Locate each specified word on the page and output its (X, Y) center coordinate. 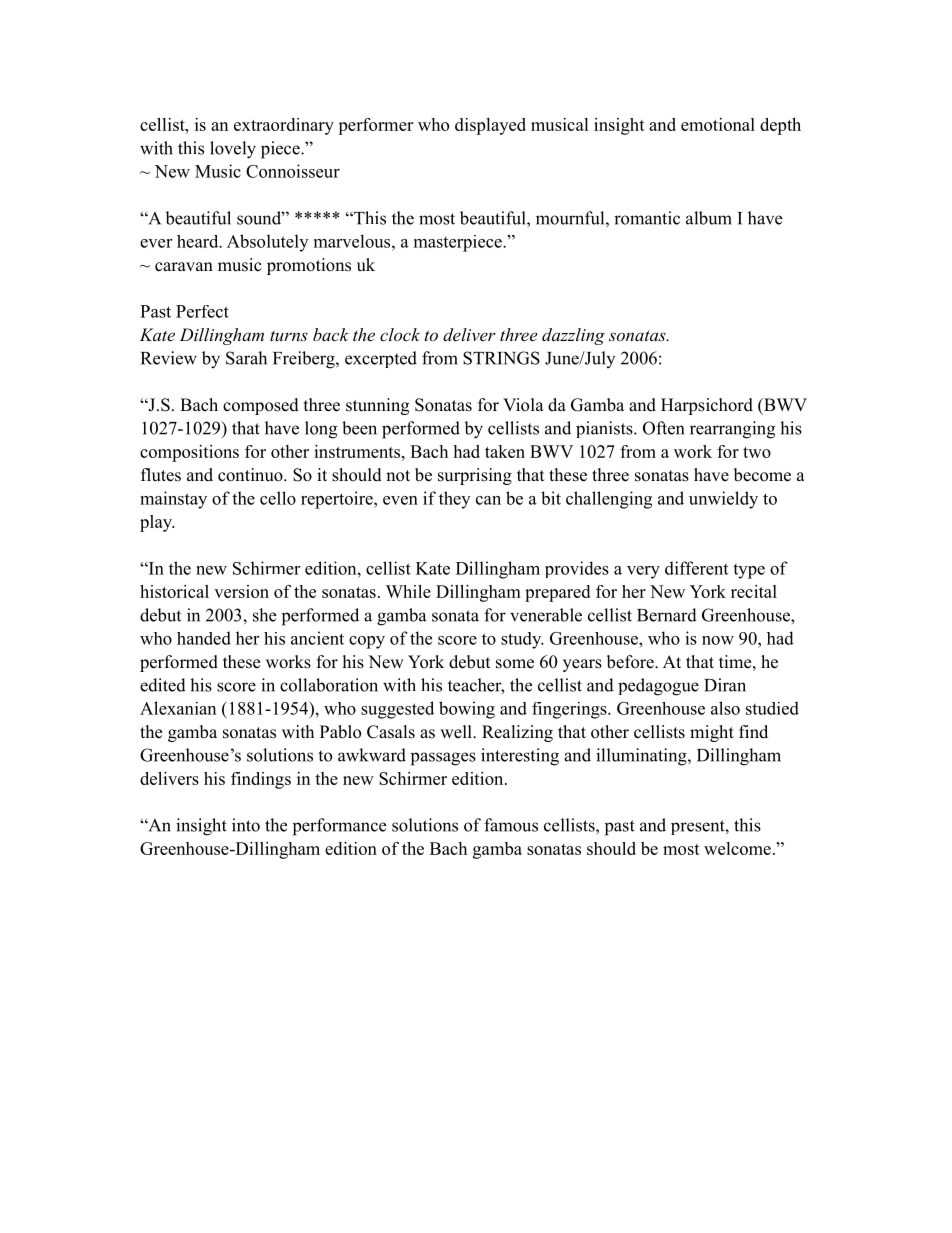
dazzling (573, 336)
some (515, 664)
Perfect (202, 311)
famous (511, 825)
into (246, 825)
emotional (718, 124)
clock (400, 334)
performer (375, 126)
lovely (233, 150)
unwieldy (723, 500)
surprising (475, 476)
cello (278, 498)
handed (204, 638)
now (718, 640)
